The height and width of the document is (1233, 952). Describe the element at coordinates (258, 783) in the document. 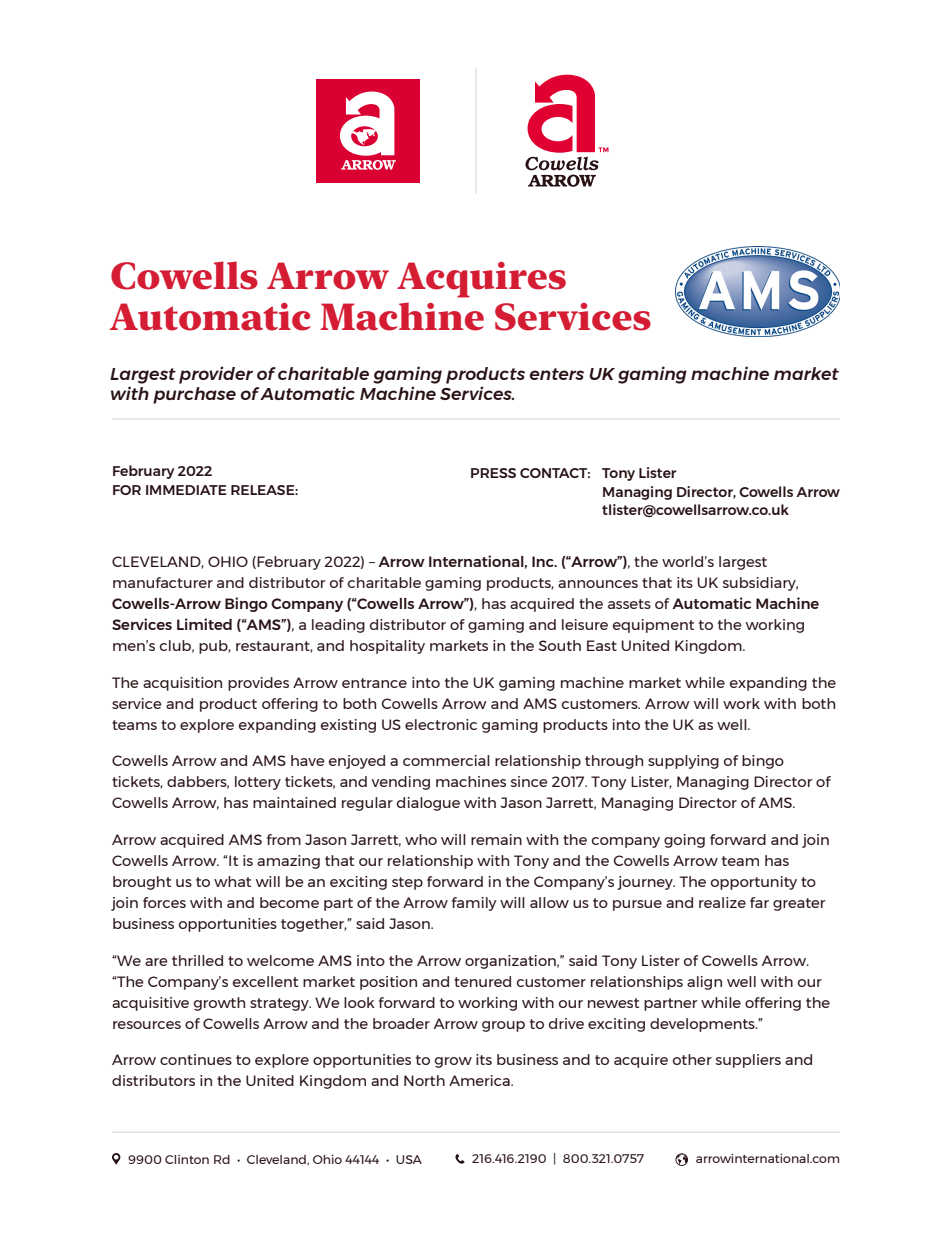

I see `lottery` at that location.
